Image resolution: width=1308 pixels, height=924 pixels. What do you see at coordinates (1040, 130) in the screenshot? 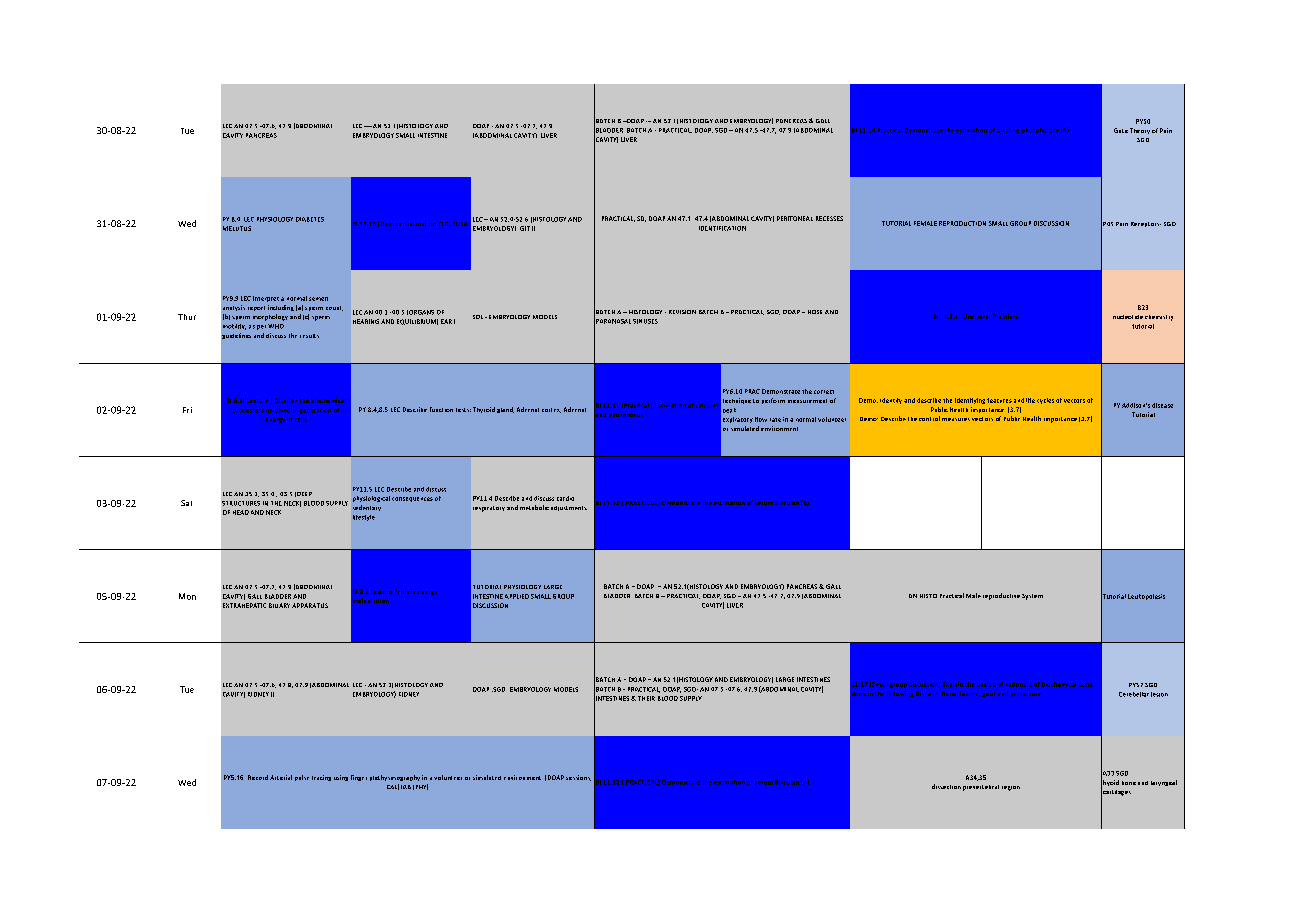
I see `phosphatase` at bounding box center [1040, 130].
